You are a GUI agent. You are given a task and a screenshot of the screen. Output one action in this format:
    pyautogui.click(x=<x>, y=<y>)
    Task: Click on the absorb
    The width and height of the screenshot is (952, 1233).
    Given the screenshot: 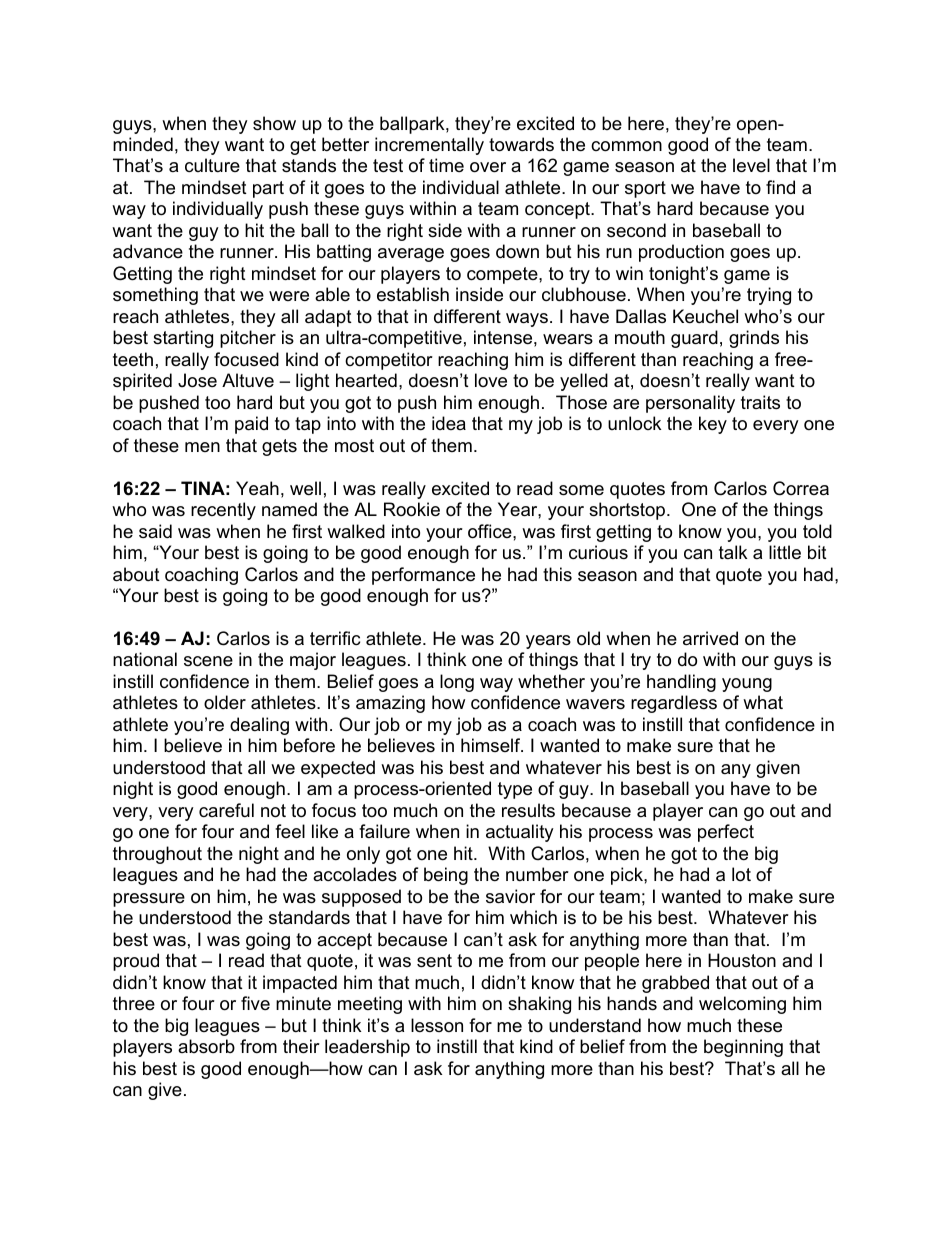 What is the action you would take?
    pyautogui.click(x=206, y=1046)
